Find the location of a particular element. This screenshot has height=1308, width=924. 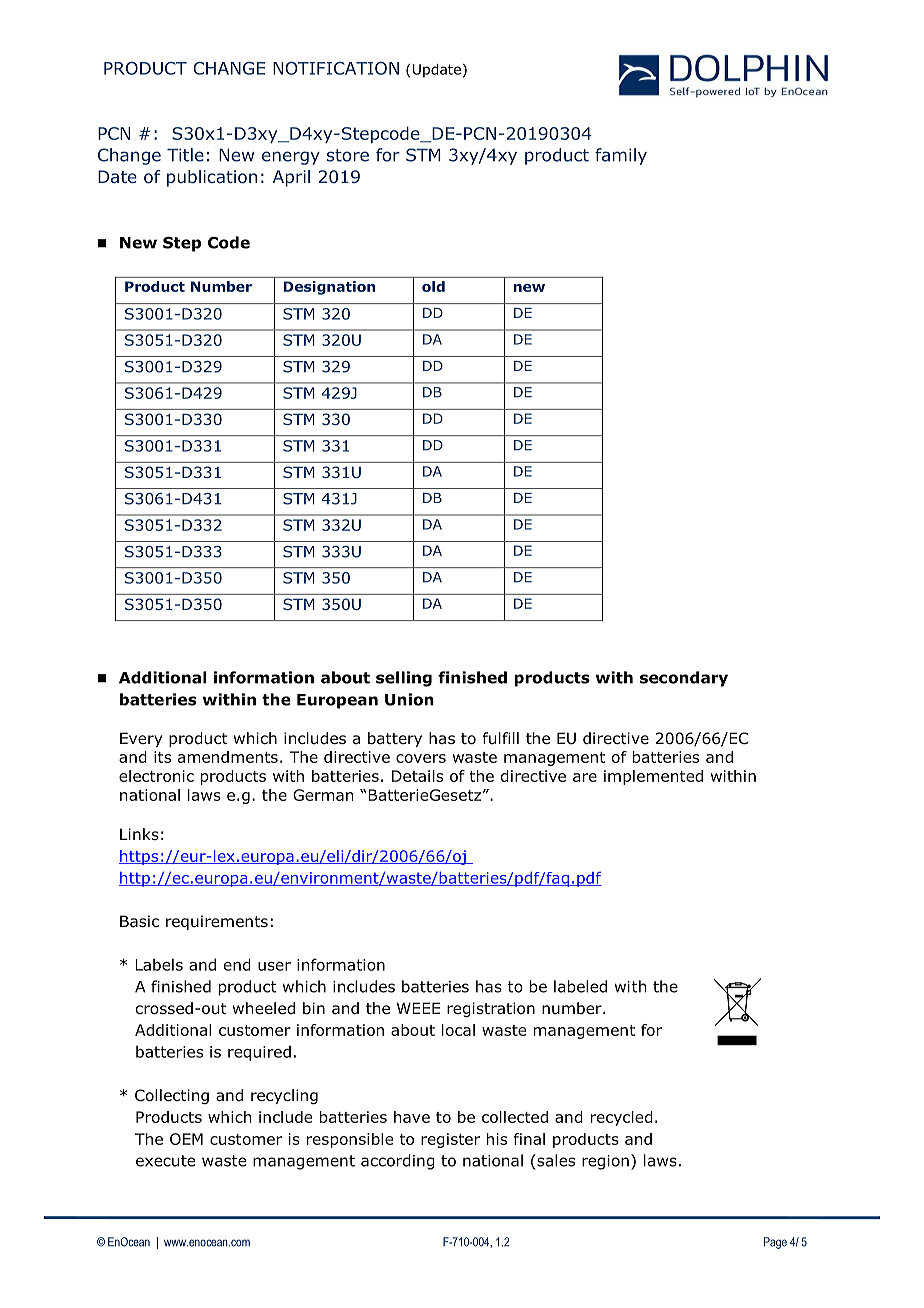

register is located at coordinates (450, 1140).
